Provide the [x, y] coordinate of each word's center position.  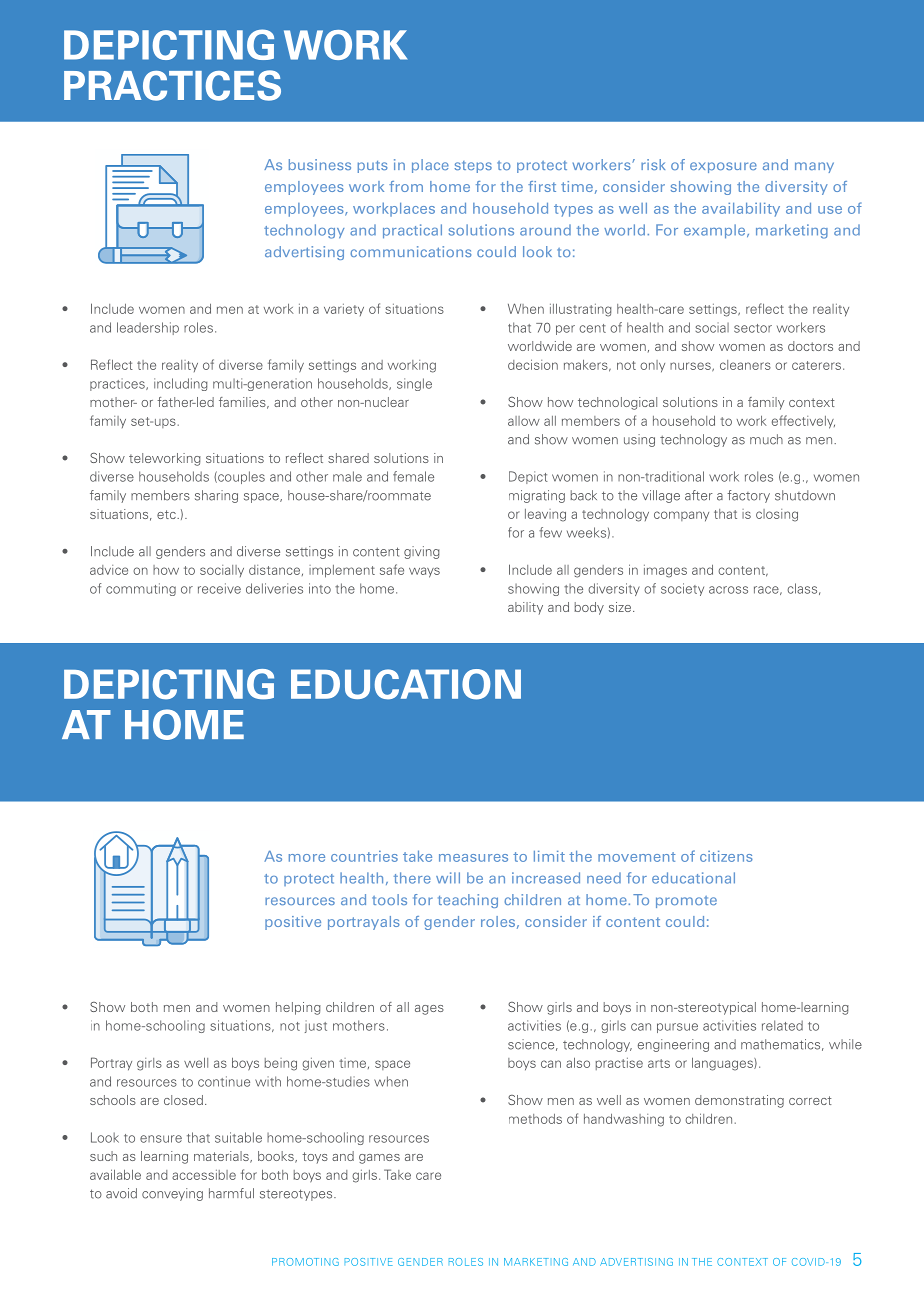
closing [777, 515]
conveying [172, 1194]
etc [167, 514]
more [307, 858]
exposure [723, 167]
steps [473, 167]
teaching [468, 901]
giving [422, 552]
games [379, 1159]
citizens [726, 856]
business [320, 164]
